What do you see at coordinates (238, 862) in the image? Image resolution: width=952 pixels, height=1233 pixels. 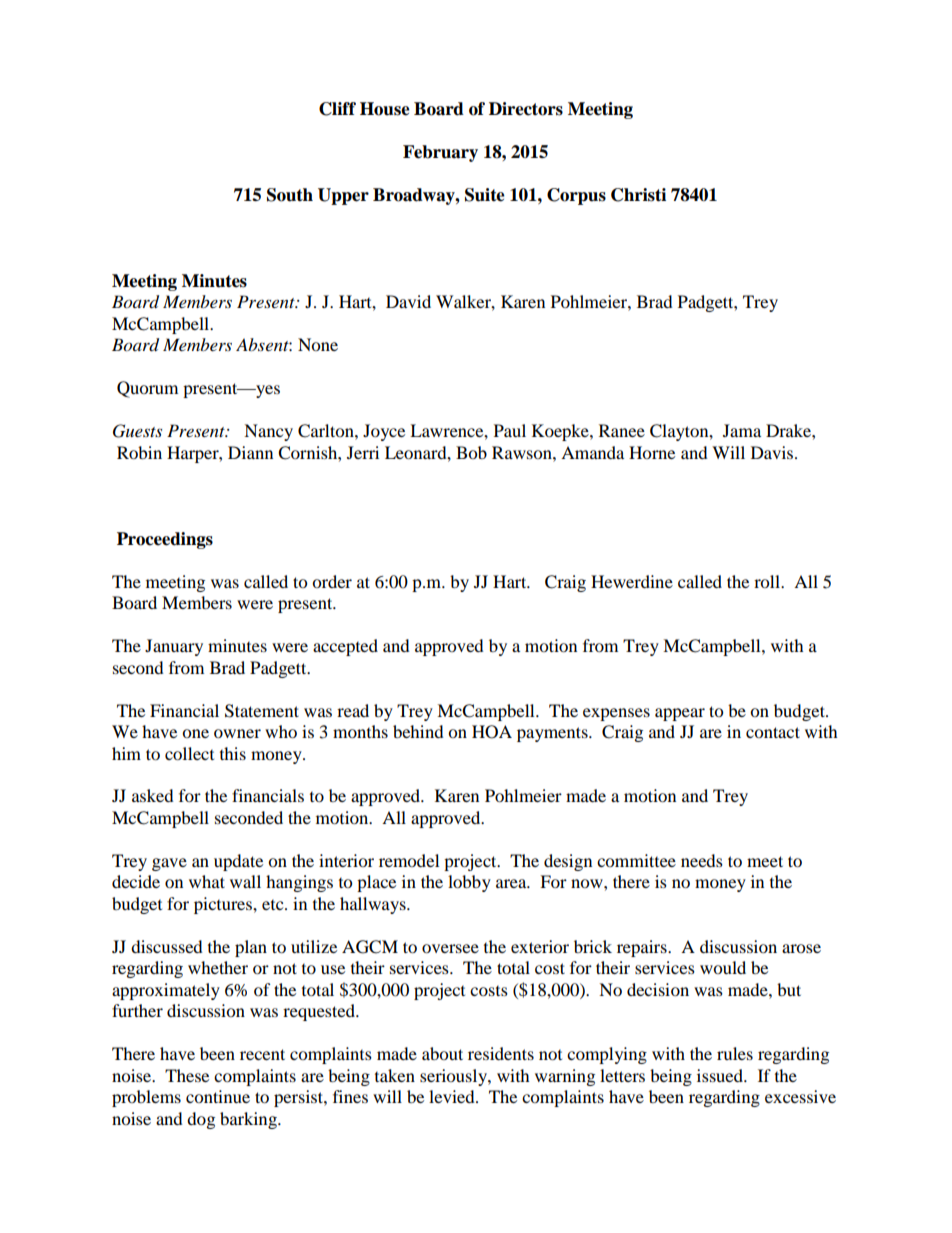 I see `update` at bounding box center [238, 862].
